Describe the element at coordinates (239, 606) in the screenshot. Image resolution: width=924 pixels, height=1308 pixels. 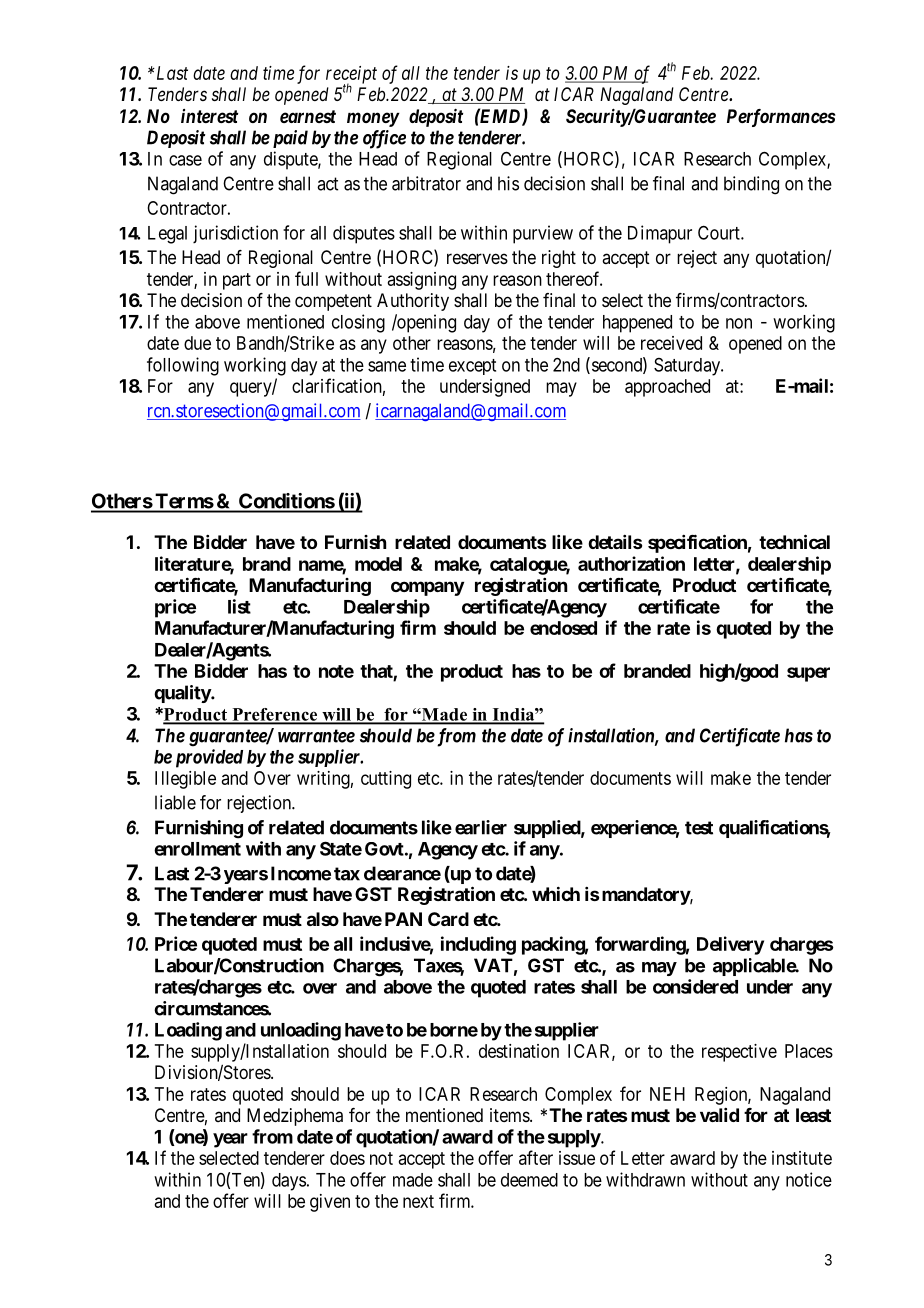
I see `list` at that location.
